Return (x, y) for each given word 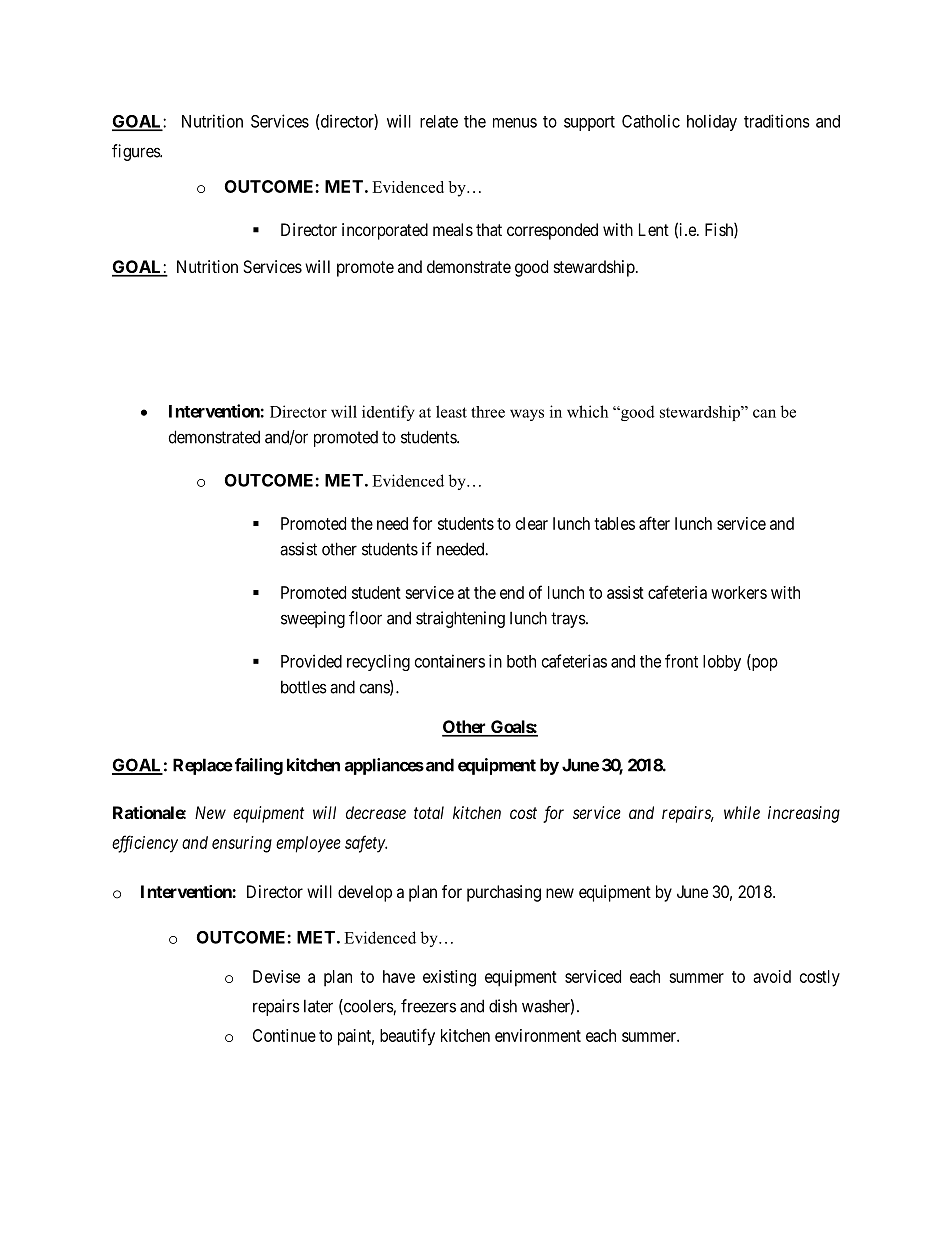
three (488, 412)
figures (136, 152)
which (587, 411)
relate (439, 121)
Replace (203, 766)
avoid (772, 976)
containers (450, 661)
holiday (712, 122)
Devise (276, 976)
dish (503, 1006)
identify (388, 413)
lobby (722, 663)
